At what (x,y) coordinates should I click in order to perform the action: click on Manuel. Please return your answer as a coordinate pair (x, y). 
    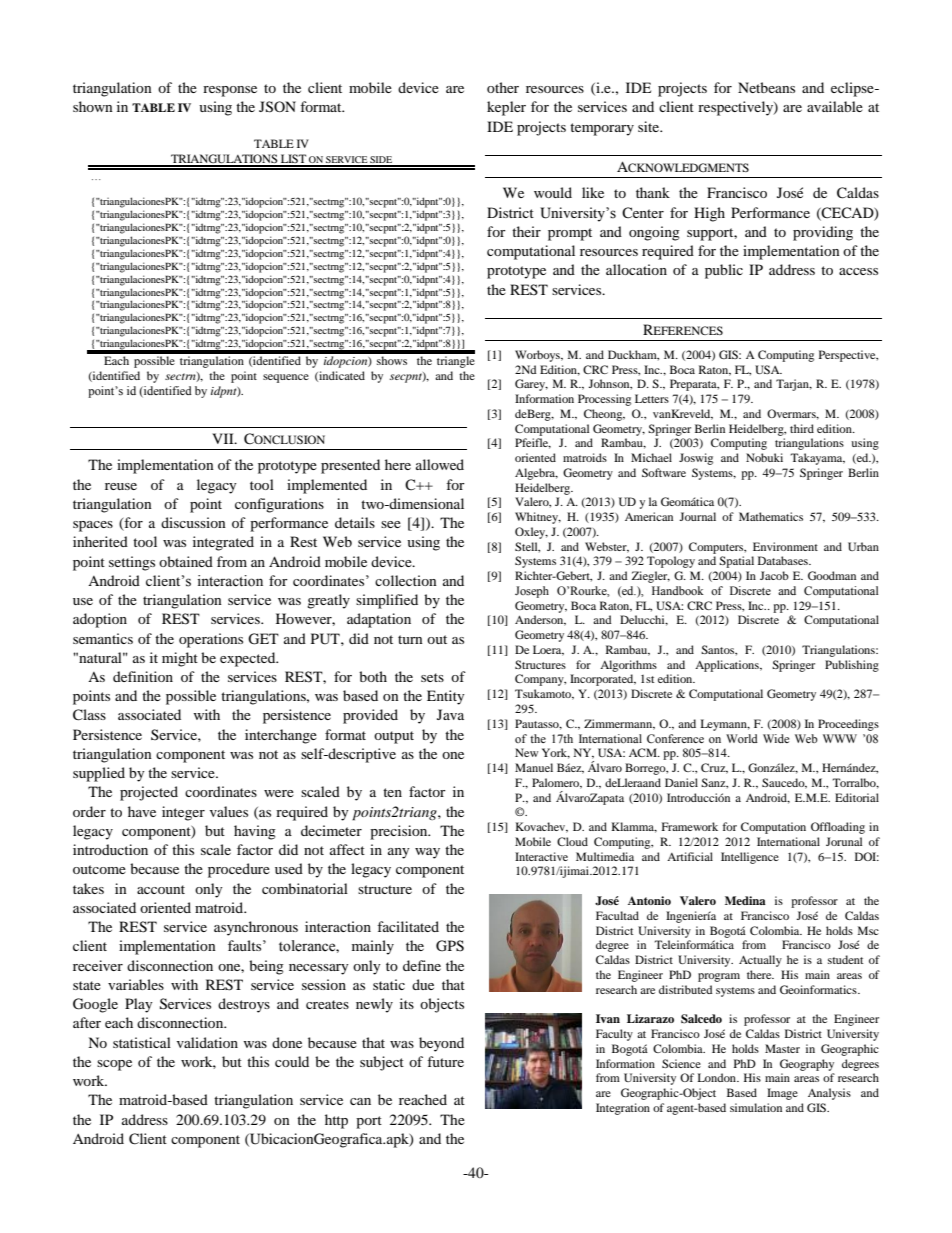
    Looking at the image, I should click on (534, 767).
